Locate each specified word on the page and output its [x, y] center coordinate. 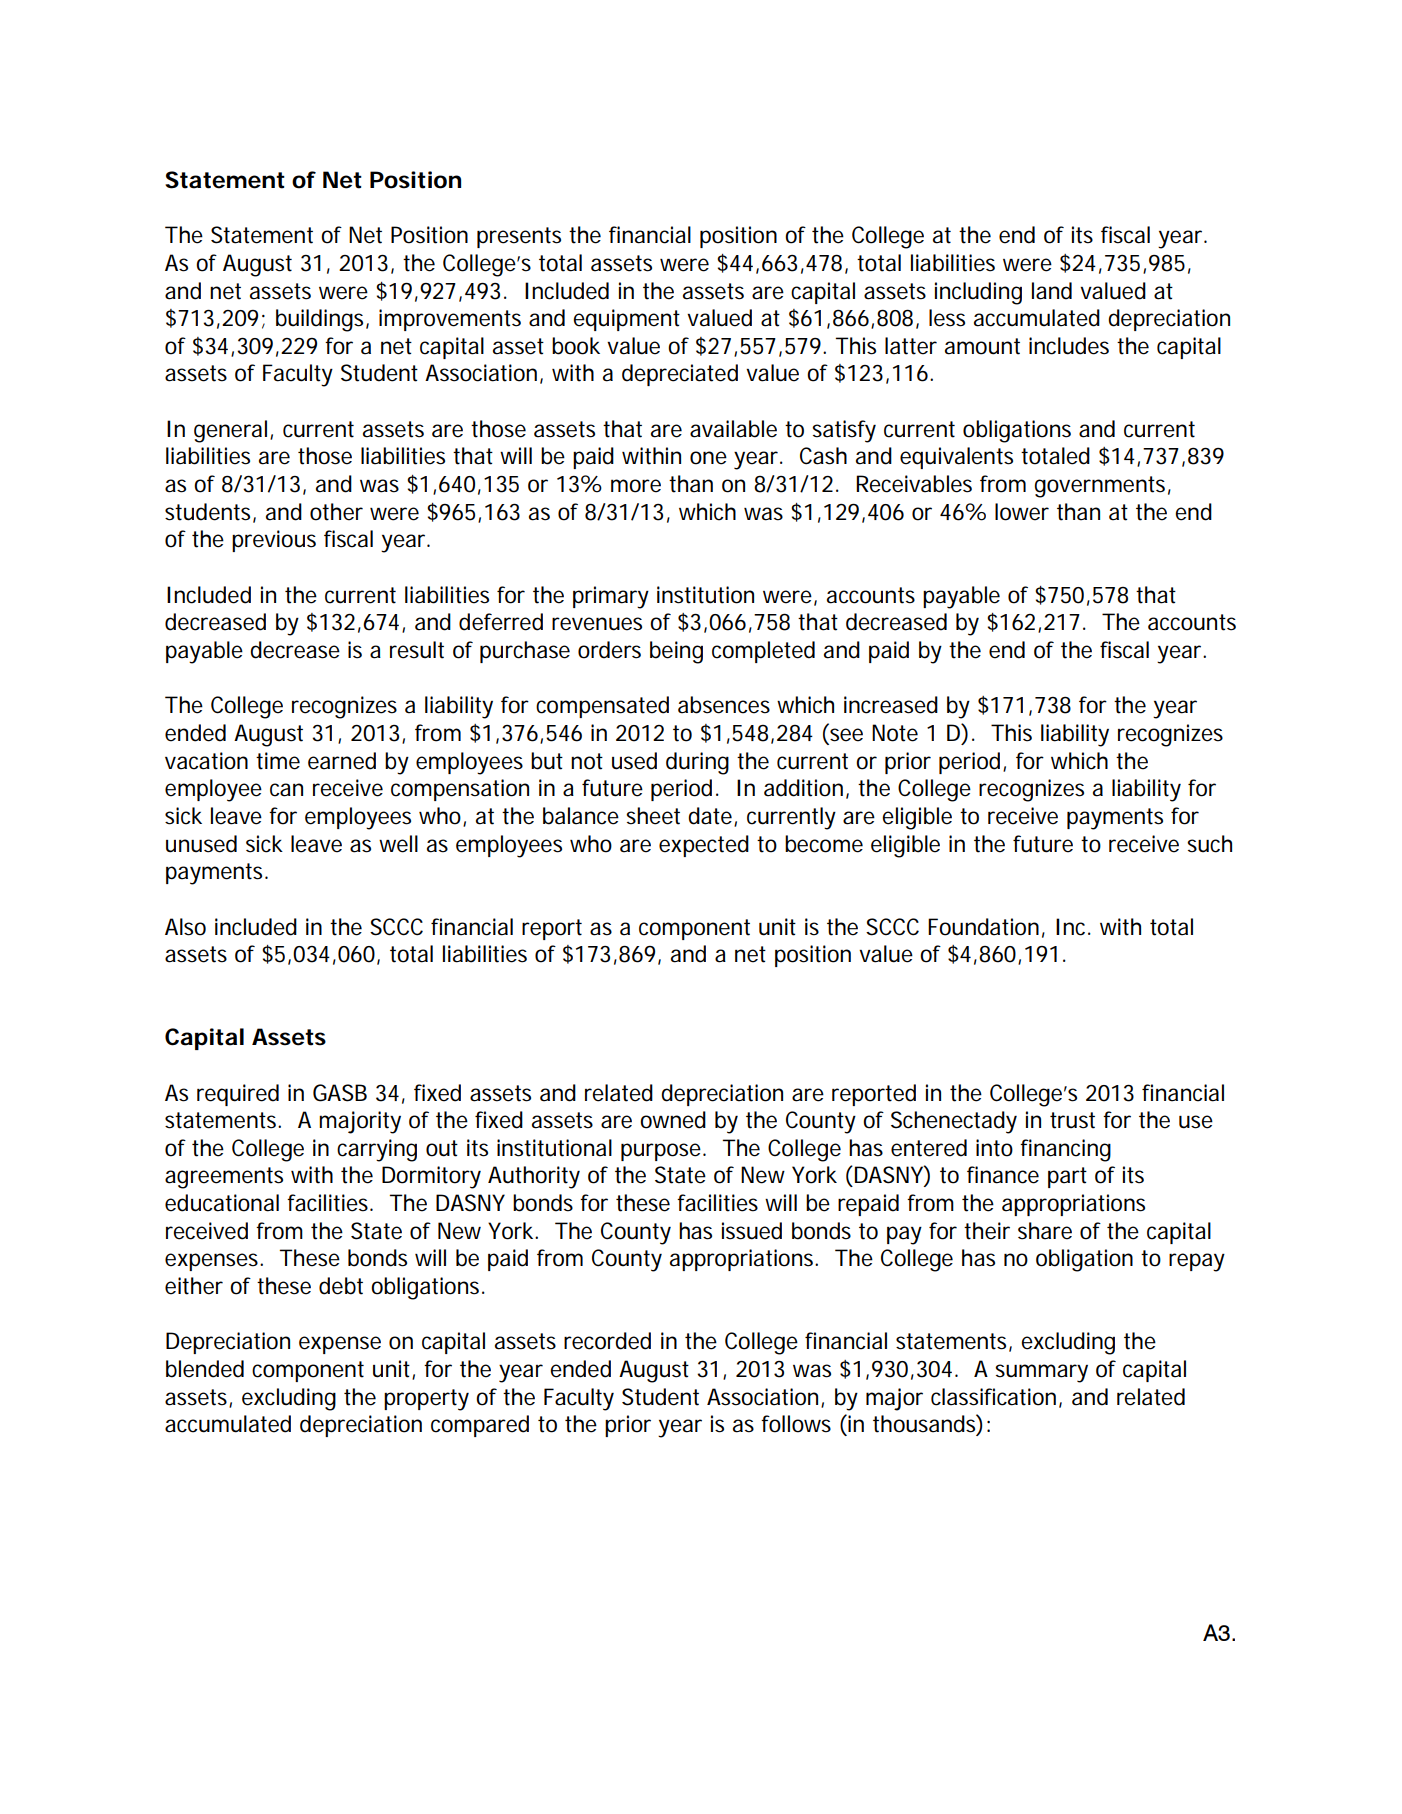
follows [796, 1424]
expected [704, 846]
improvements [450, 320]
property [426, 1400]
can [286, 790]
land [1052, 291]
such [1209, 844]
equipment [626, 320]
